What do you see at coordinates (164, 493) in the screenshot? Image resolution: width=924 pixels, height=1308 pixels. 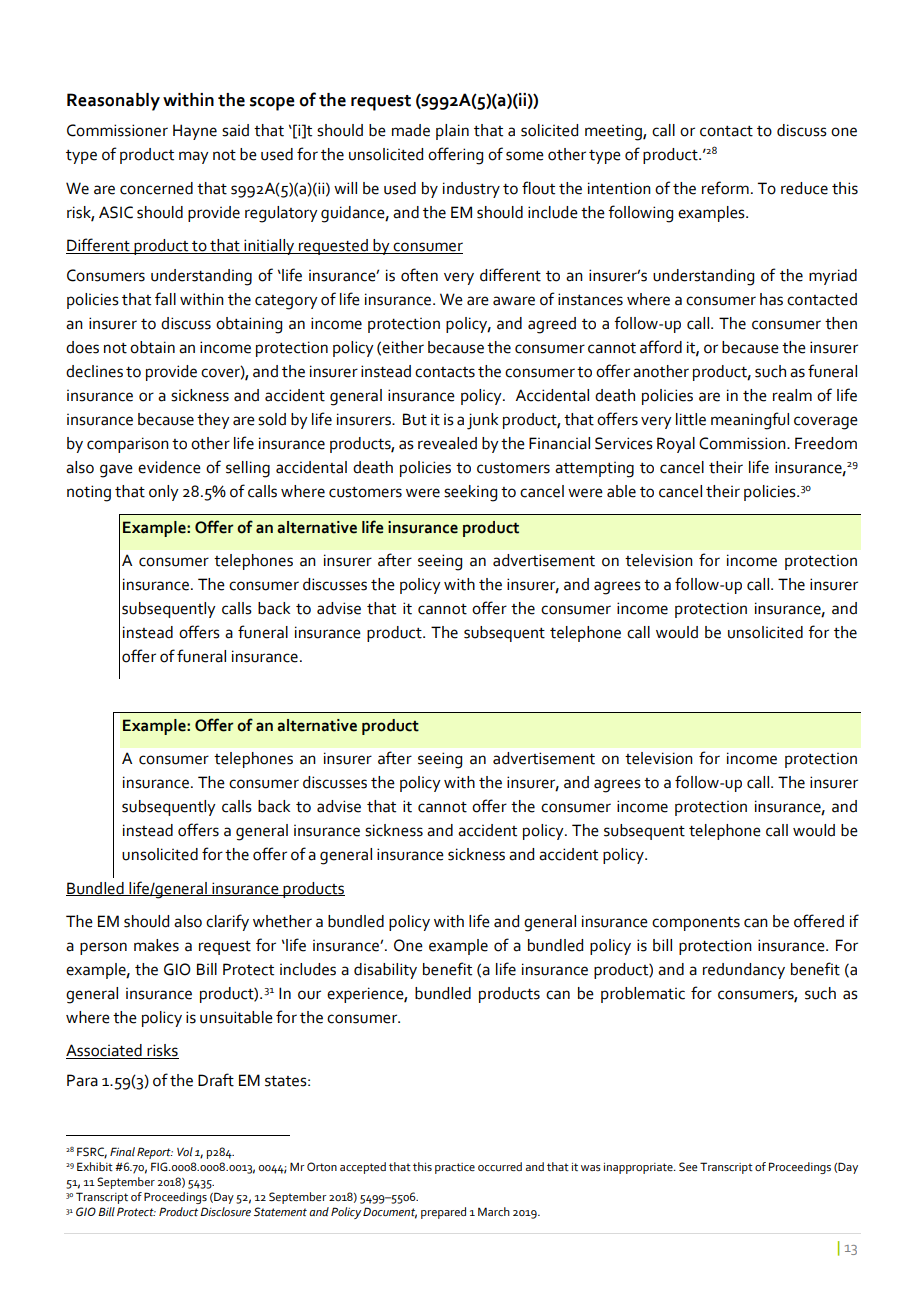 I see `only` at bounding box center [164, 493].
